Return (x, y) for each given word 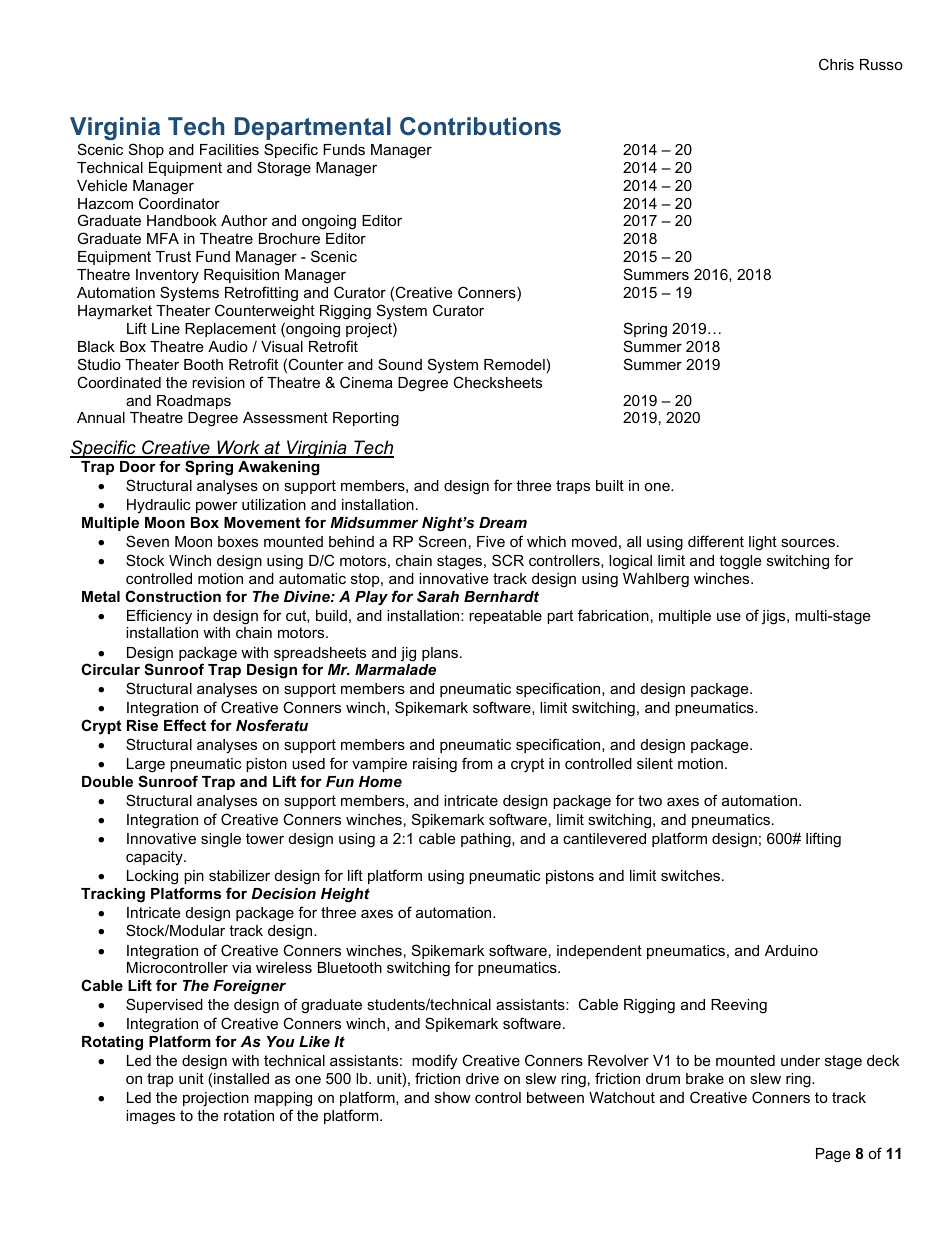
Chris (836, 64)
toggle (740, 562)
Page (833, 1155)
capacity (155, 858)
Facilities (229, 149)
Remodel (514, 364)
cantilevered (604, 838)
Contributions (480, 126)
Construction (173, 596)
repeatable (505, 617)
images (150, 1117)
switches (690, 875)
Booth (203, 364)
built (610, 485)
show (452, 1097)
